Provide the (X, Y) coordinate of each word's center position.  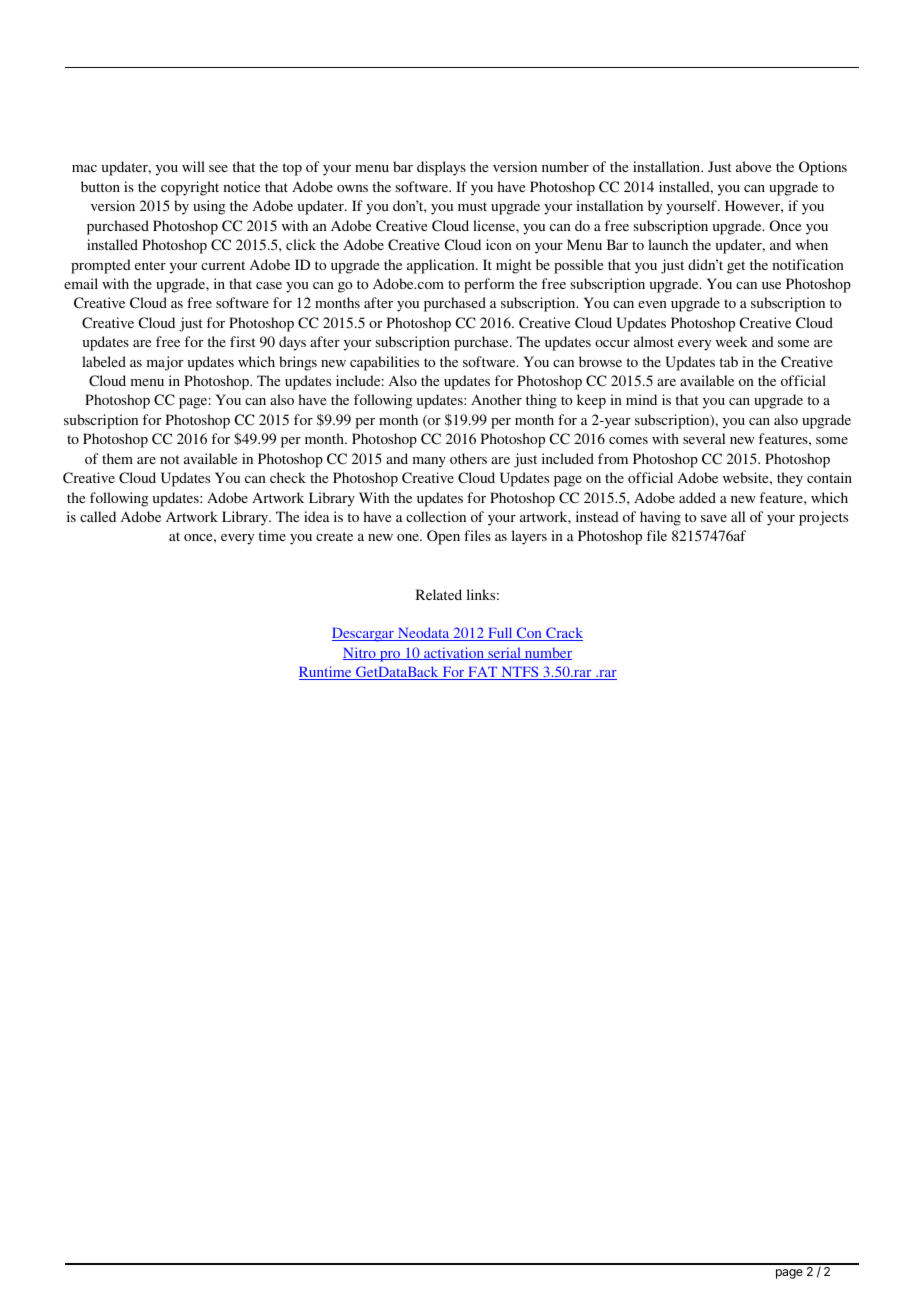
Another (496, 399)
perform (489, 285)
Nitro (360, 653)
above (753, 166)
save (714, 518)
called (98, 516)
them (117, 458)
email (81, 283)
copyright (190, 188)
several (704, 438)
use (771, 285)
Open (443, 537)
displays (441, 168)
